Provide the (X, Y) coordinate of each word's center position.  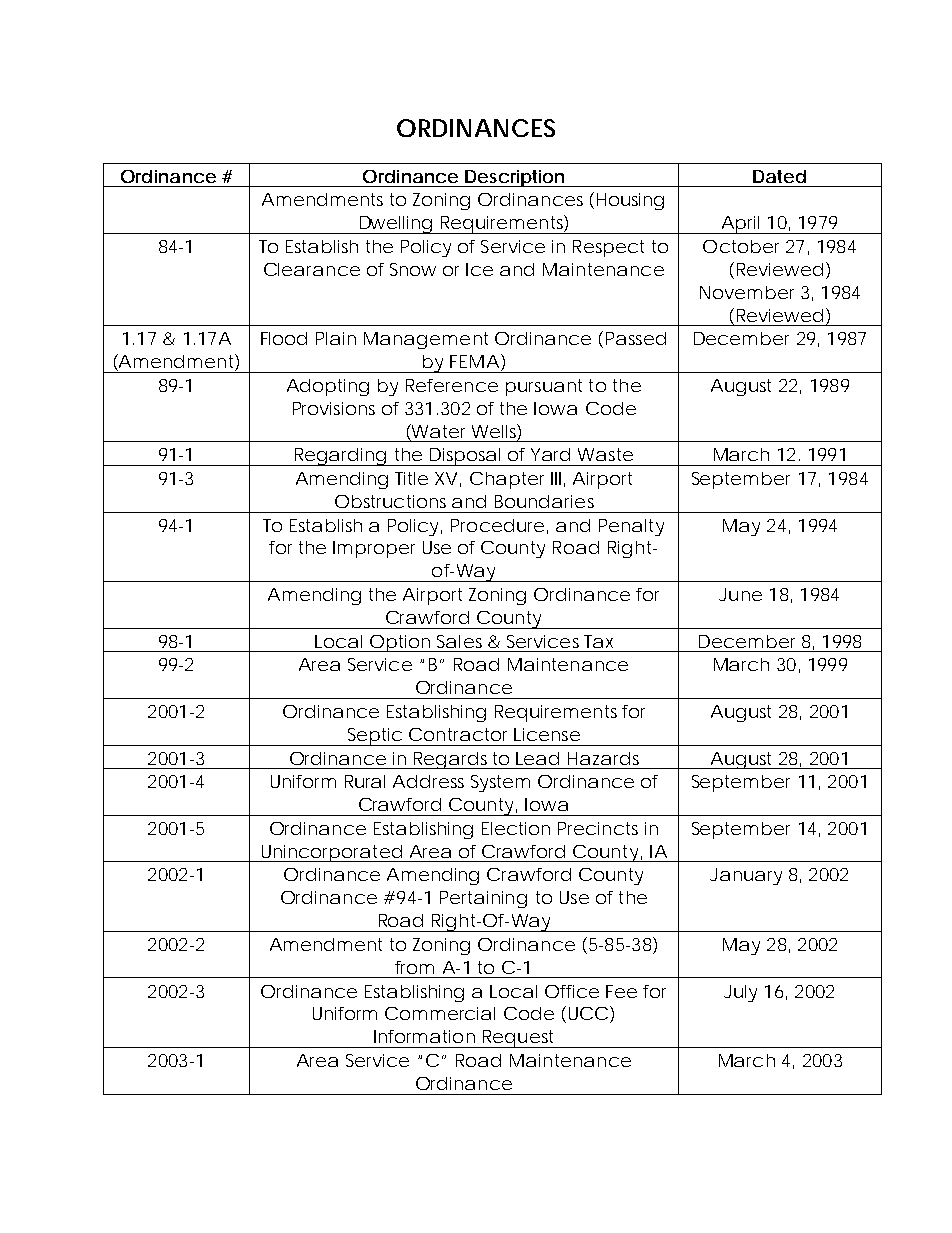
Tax (598, 641)
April (740, 225)
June (740, 594)
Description (515, 178)
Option (399, 643)
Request (519, 1039)
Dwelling (395, 225)
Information (424, 1036)
